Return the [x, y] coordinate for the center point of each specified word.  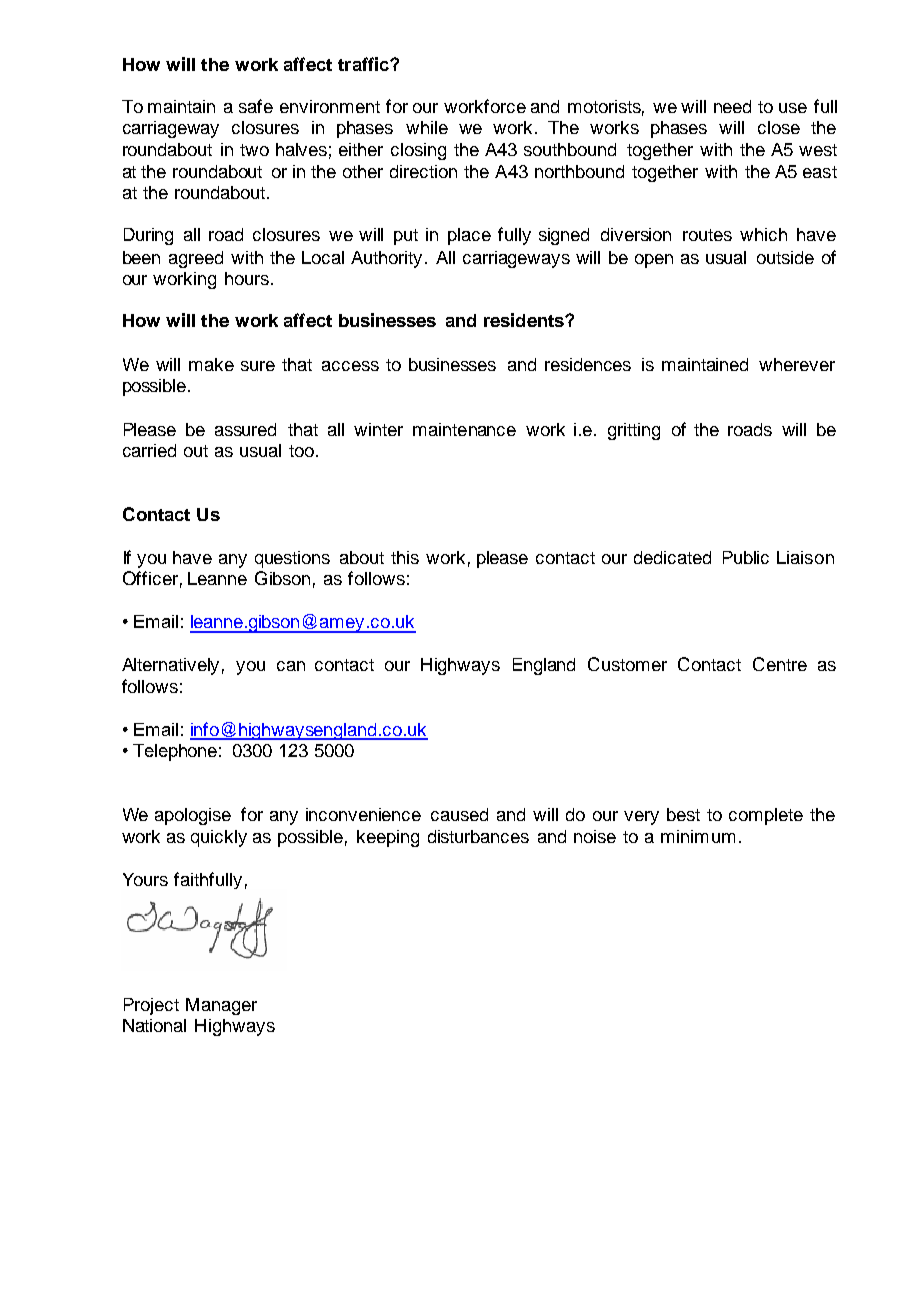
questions [292, 559]
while [427, 127]
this [405, 557]
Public [746, 557]
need [732, 106]
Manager [221, 1006]
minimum [698, 836]
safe [256, 106]
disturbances [478, 836]
